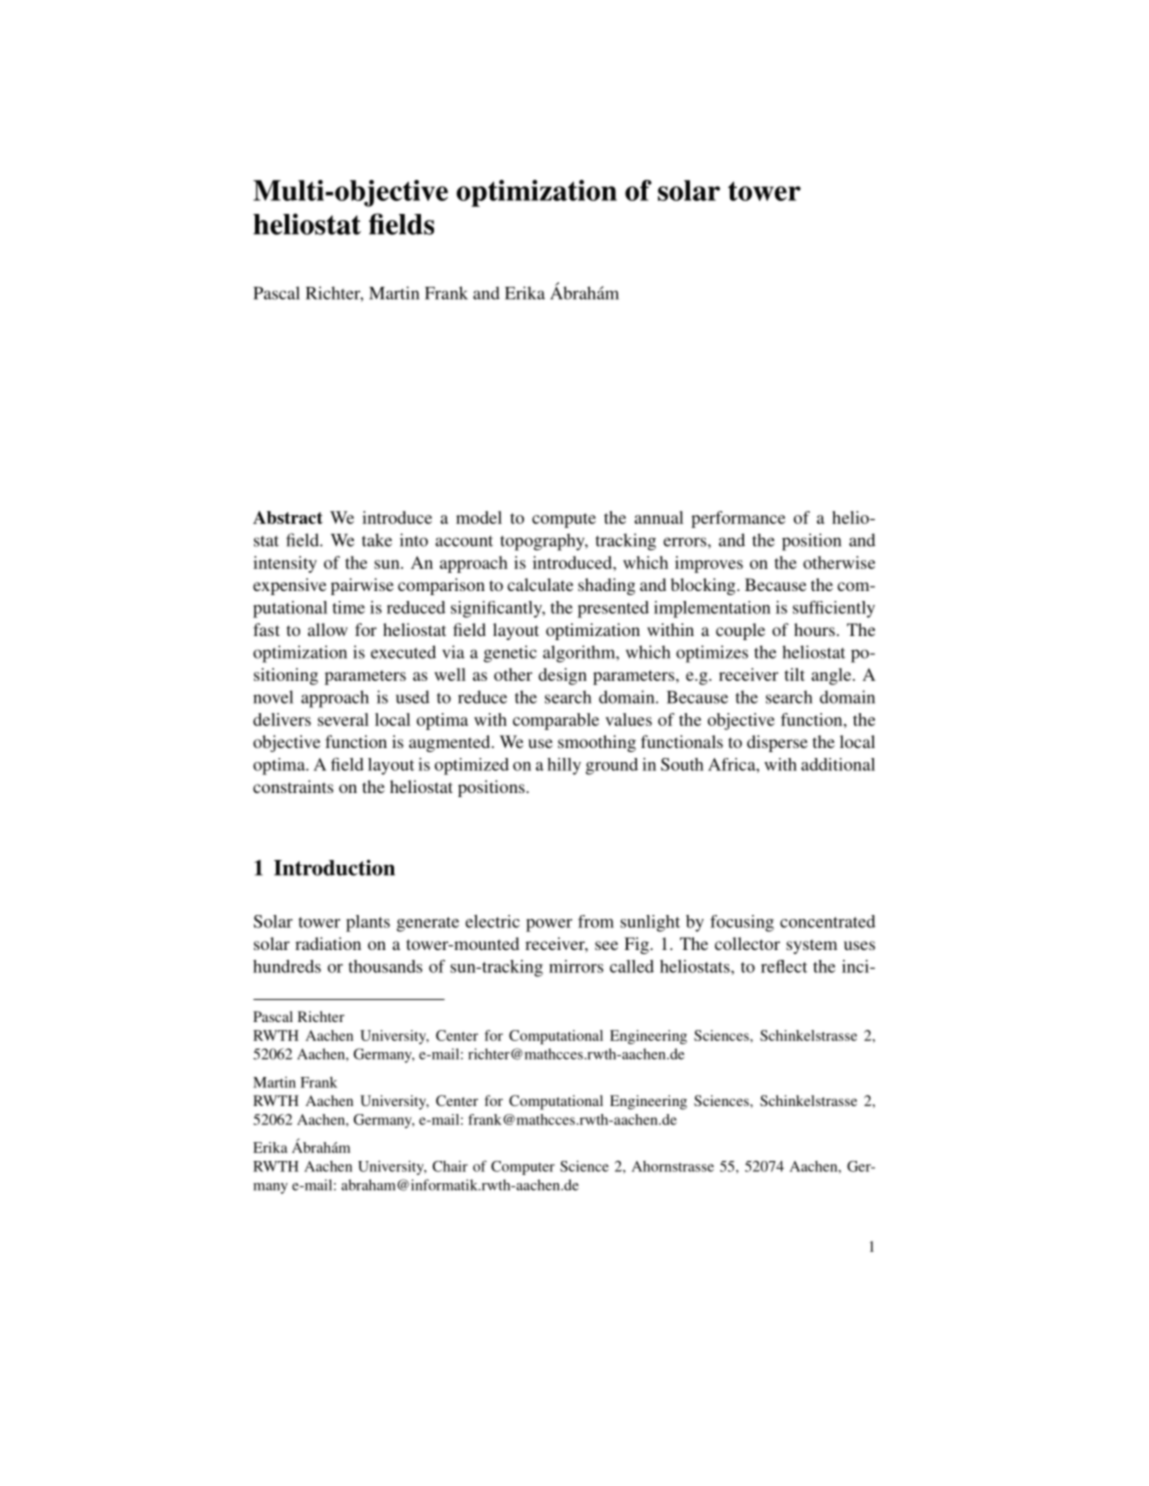 The image size is (1149, 1486). I want to click on hilly, so click(564, 766).
